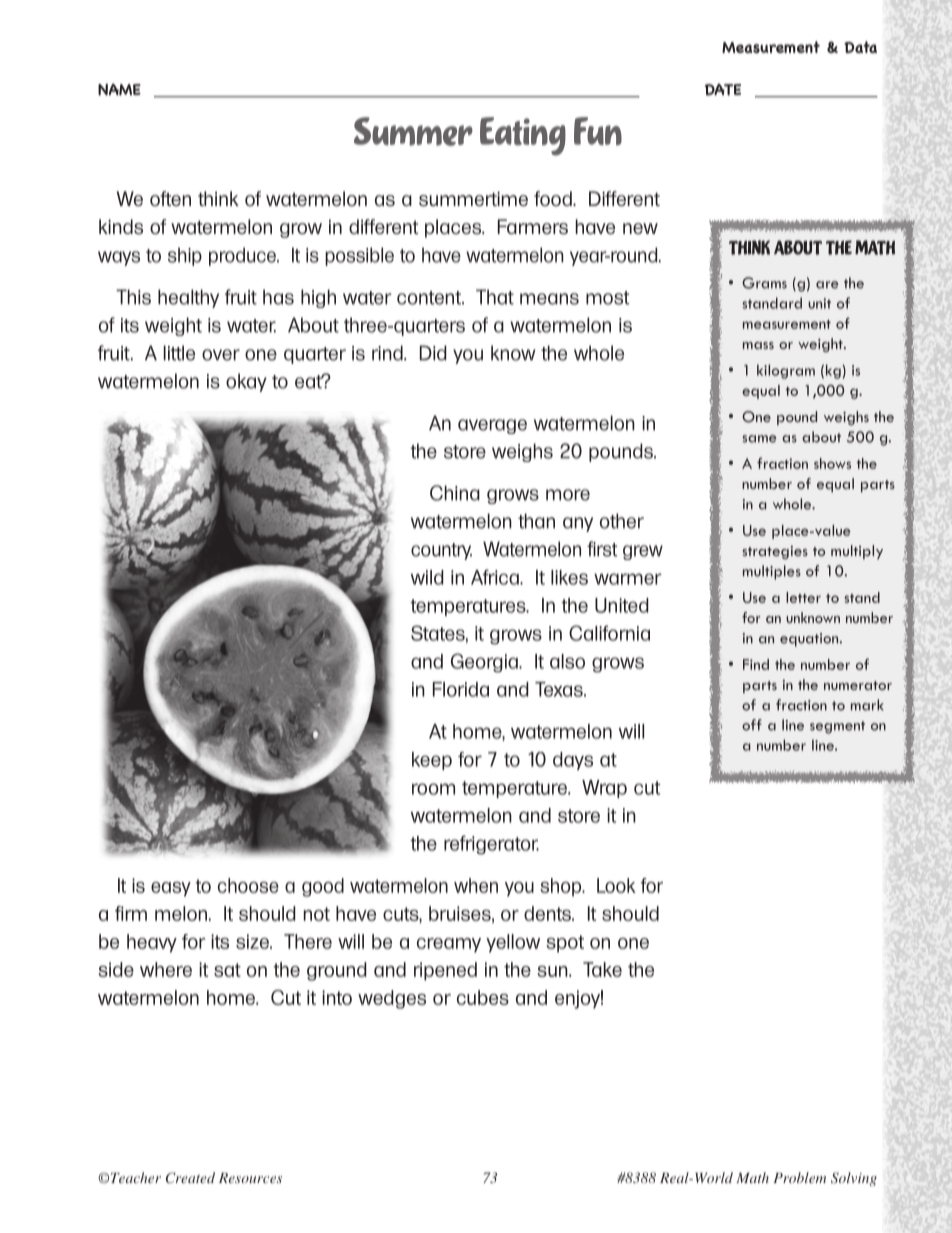  What do you see at coordinates (496, 577) in the document?
I see `Africa` at bounding box center [496, 577].
